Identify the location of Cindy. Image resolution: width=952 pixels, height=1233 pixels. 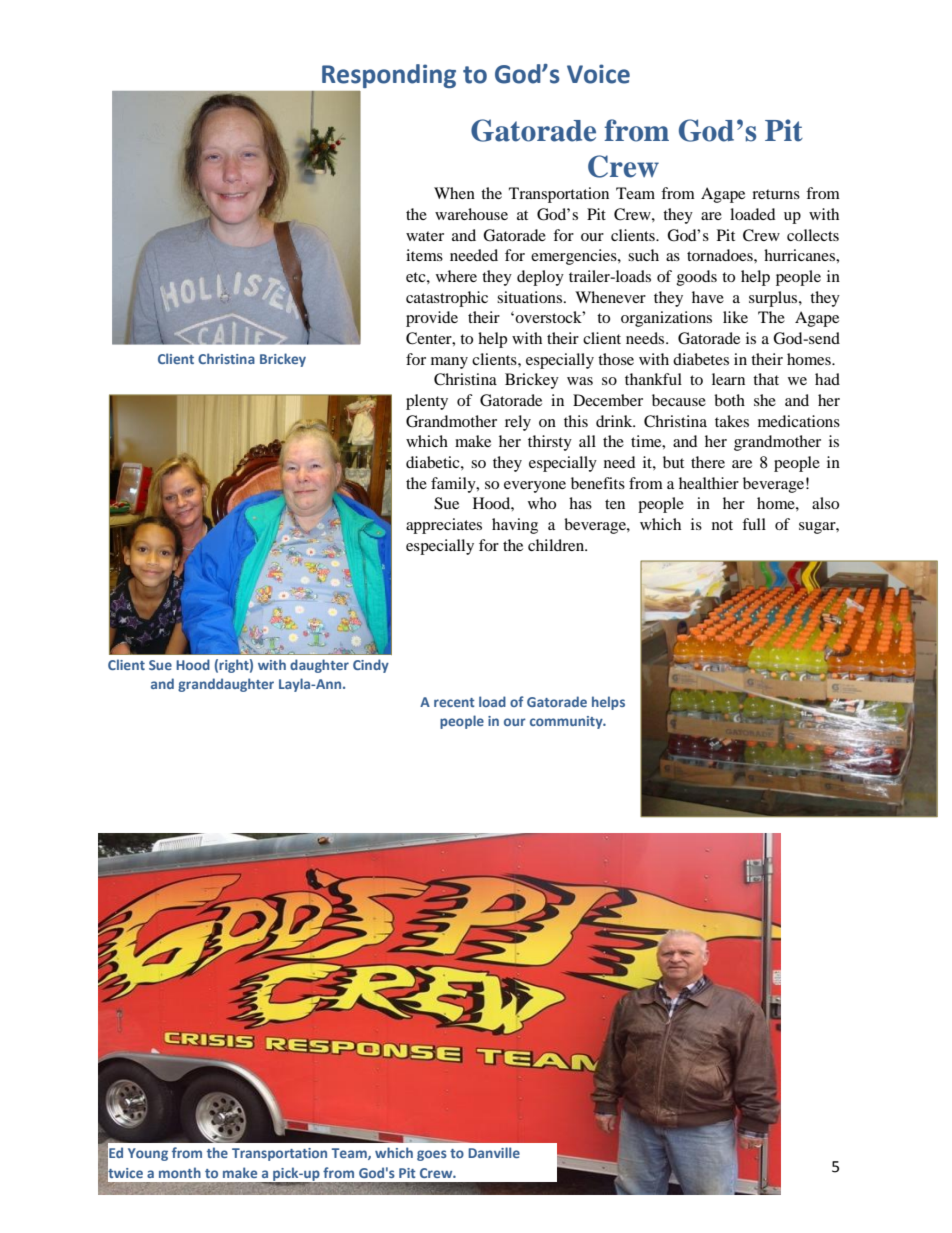
(371, 666).
